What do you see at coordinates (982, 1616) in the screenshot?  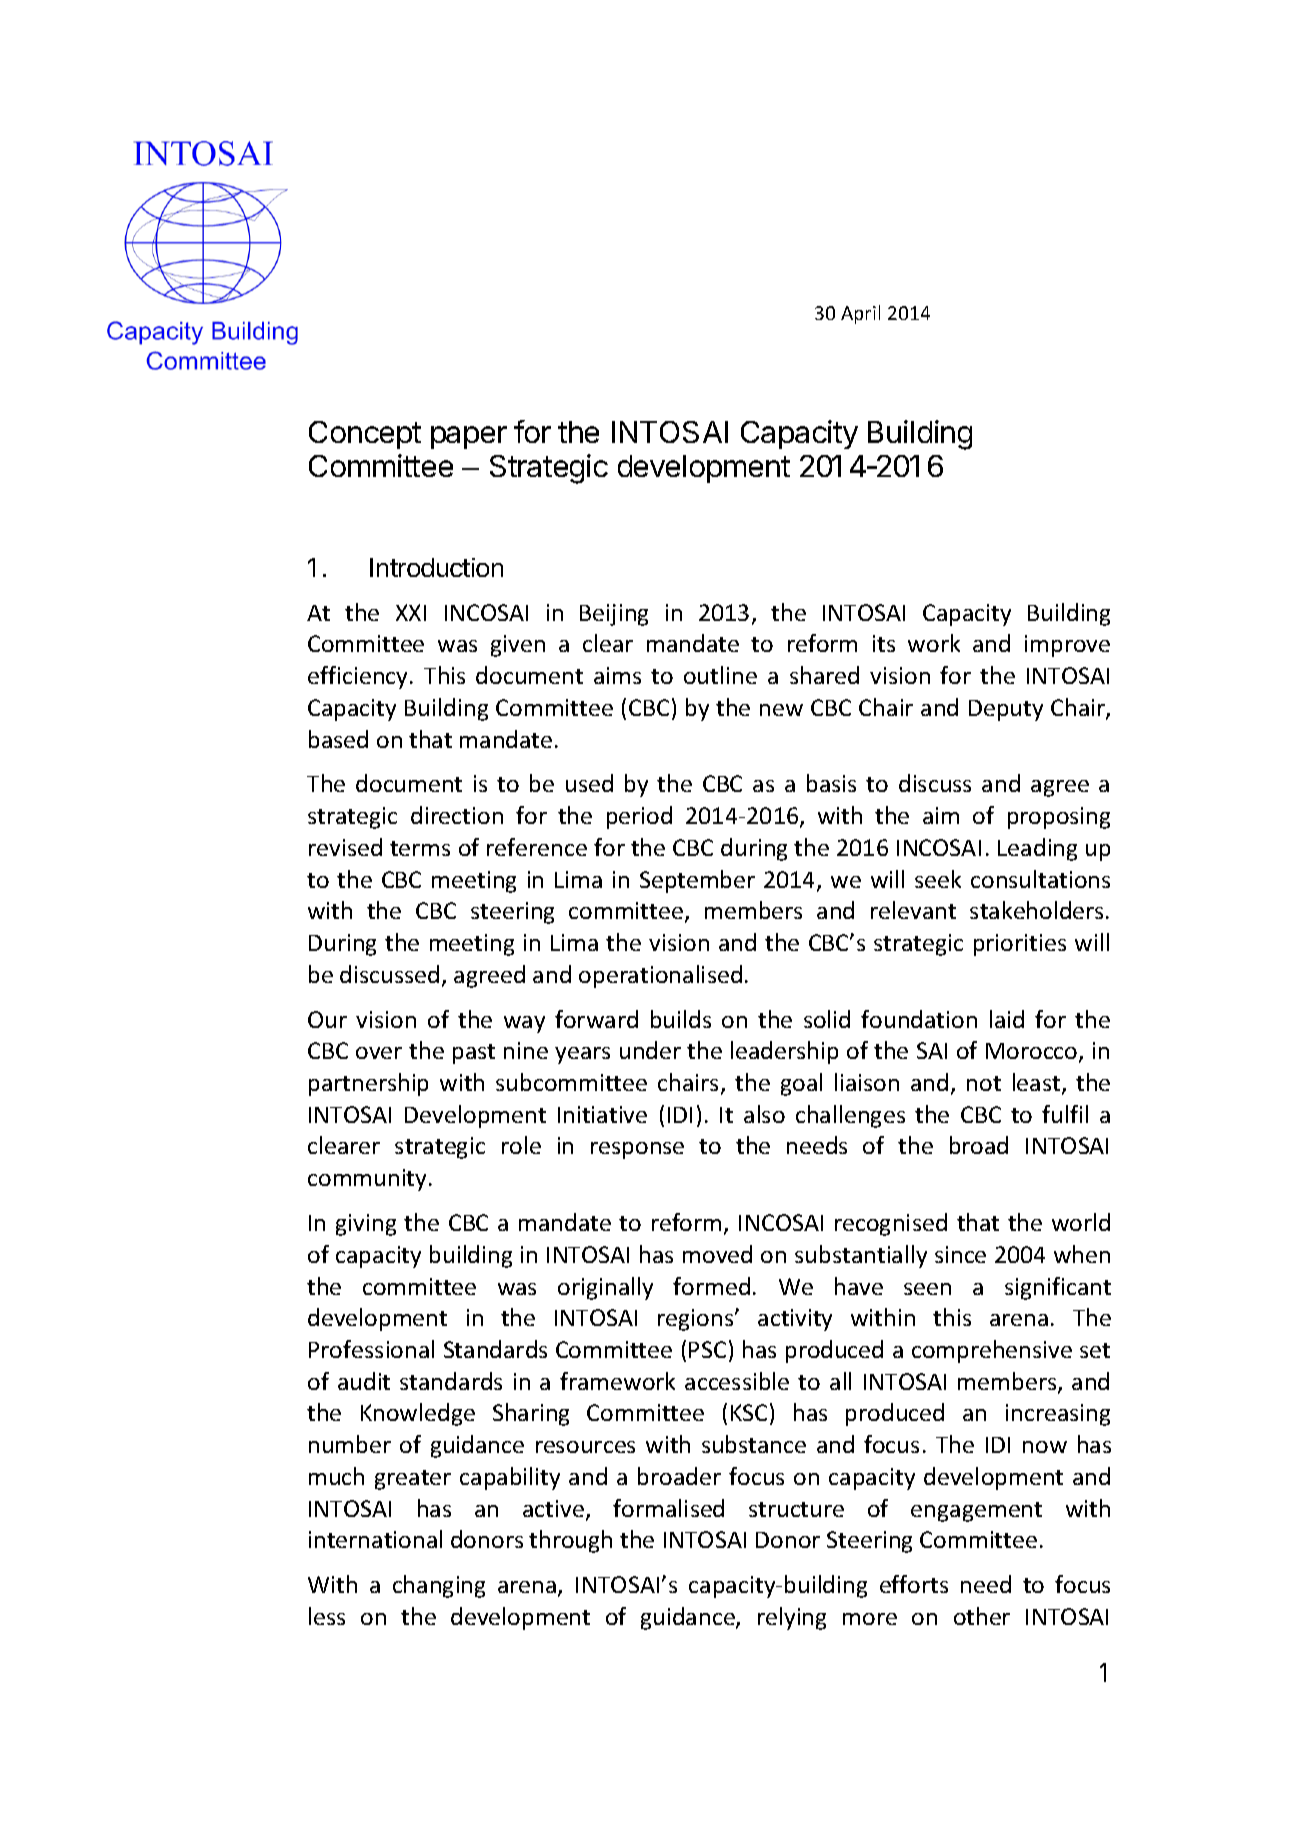 I see `other` at bounding box center [982, 1616].
